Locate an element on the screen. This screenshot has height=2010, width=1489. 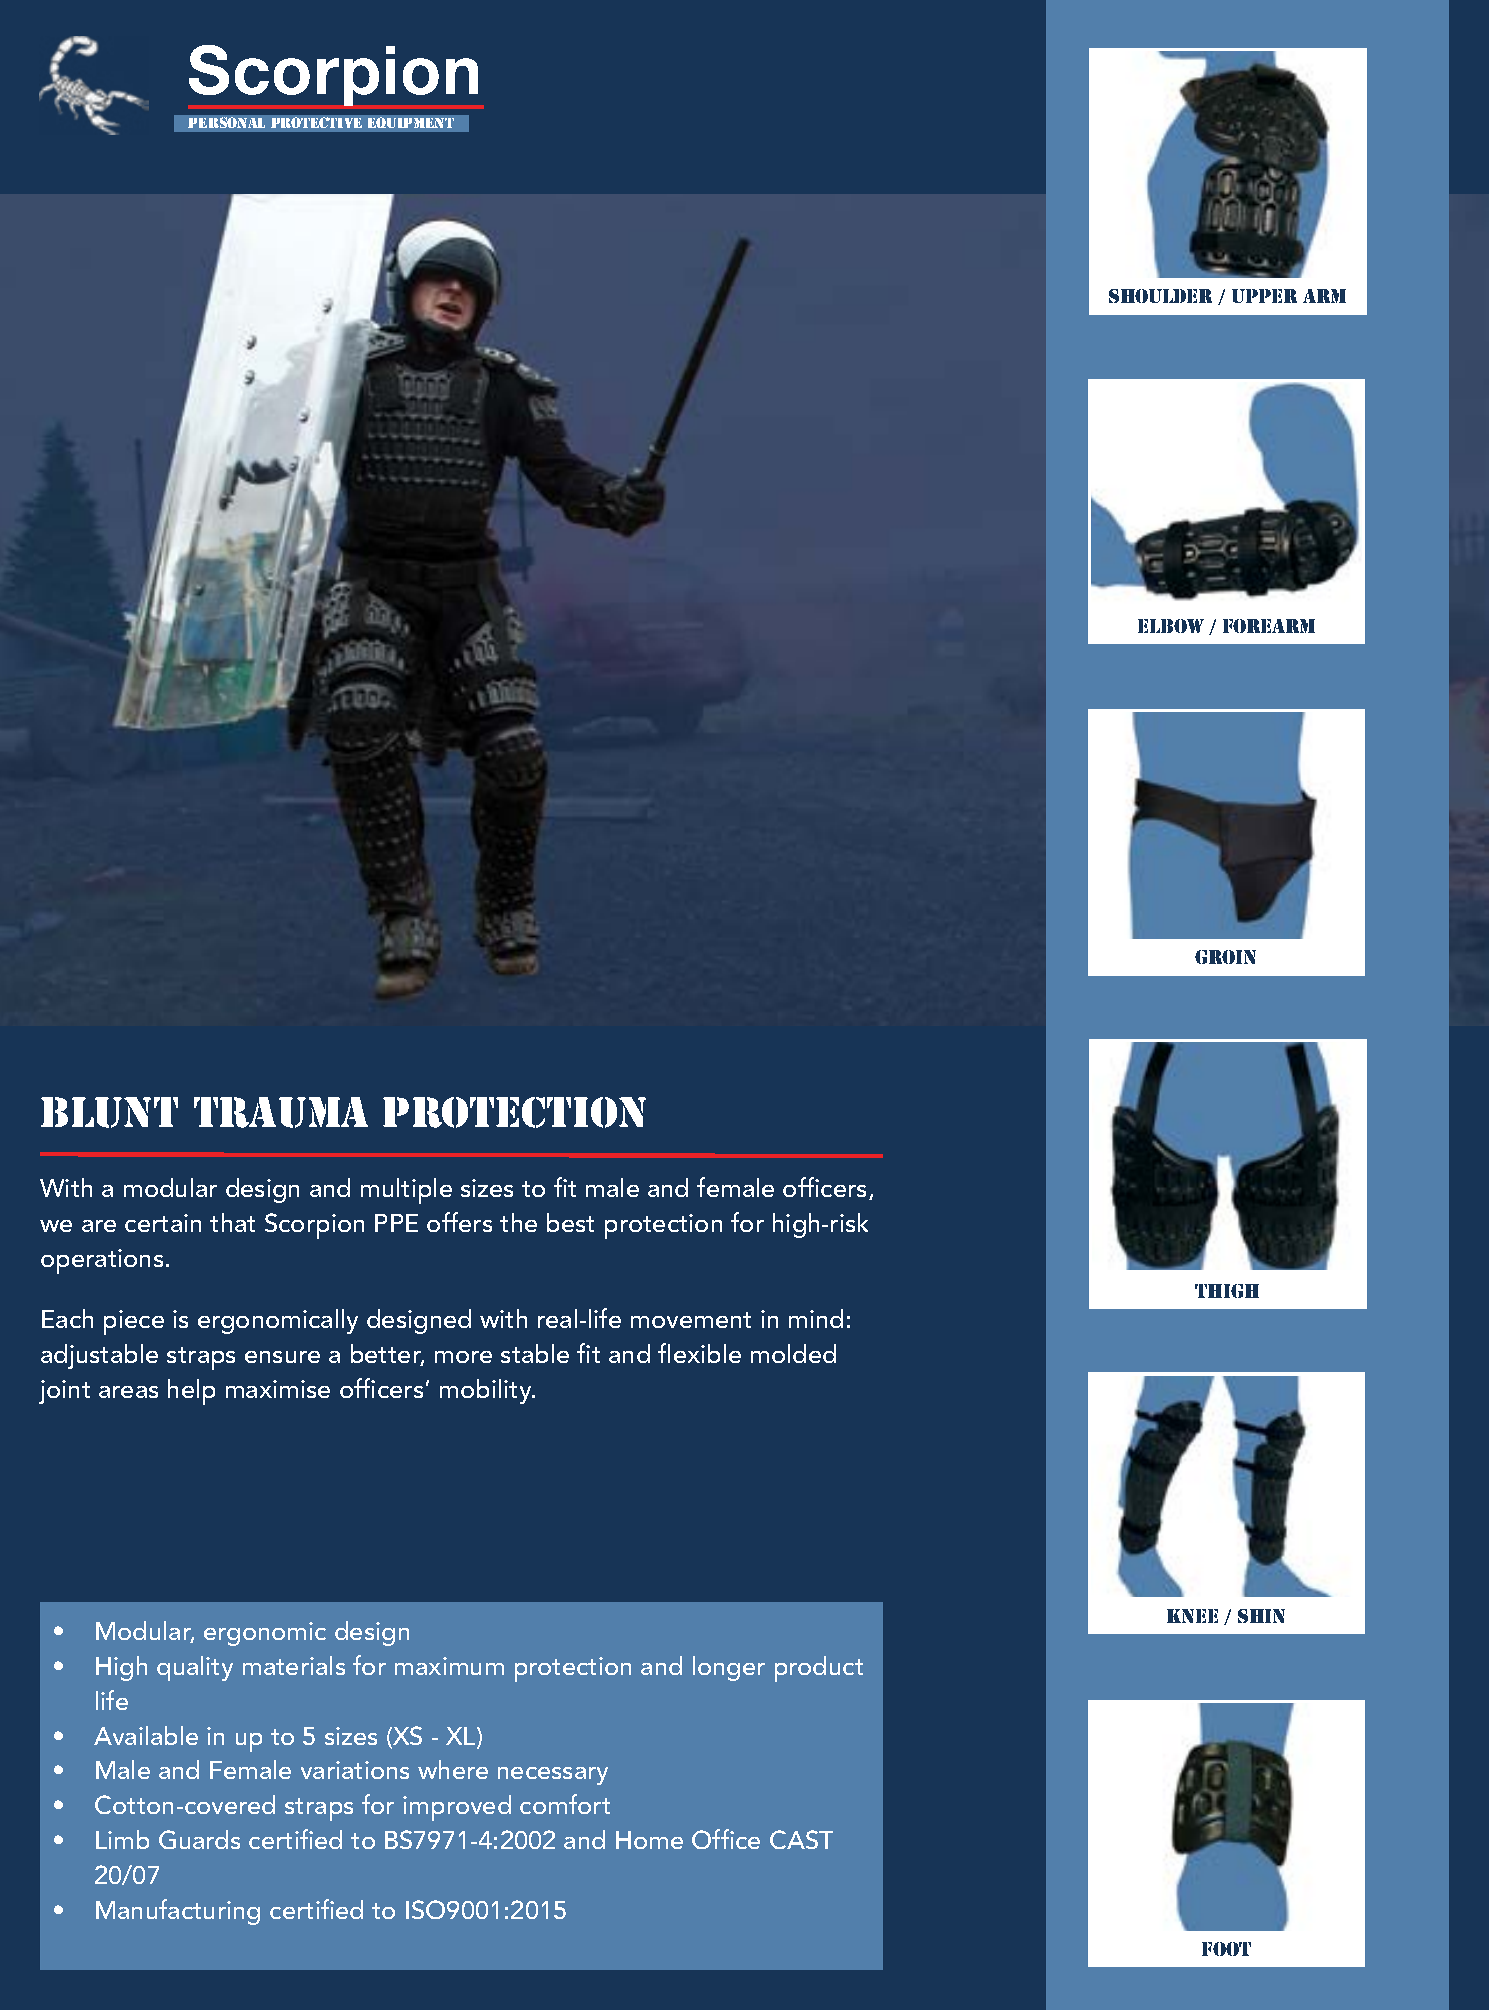
flexible is located at coordinates (699, 1353).
